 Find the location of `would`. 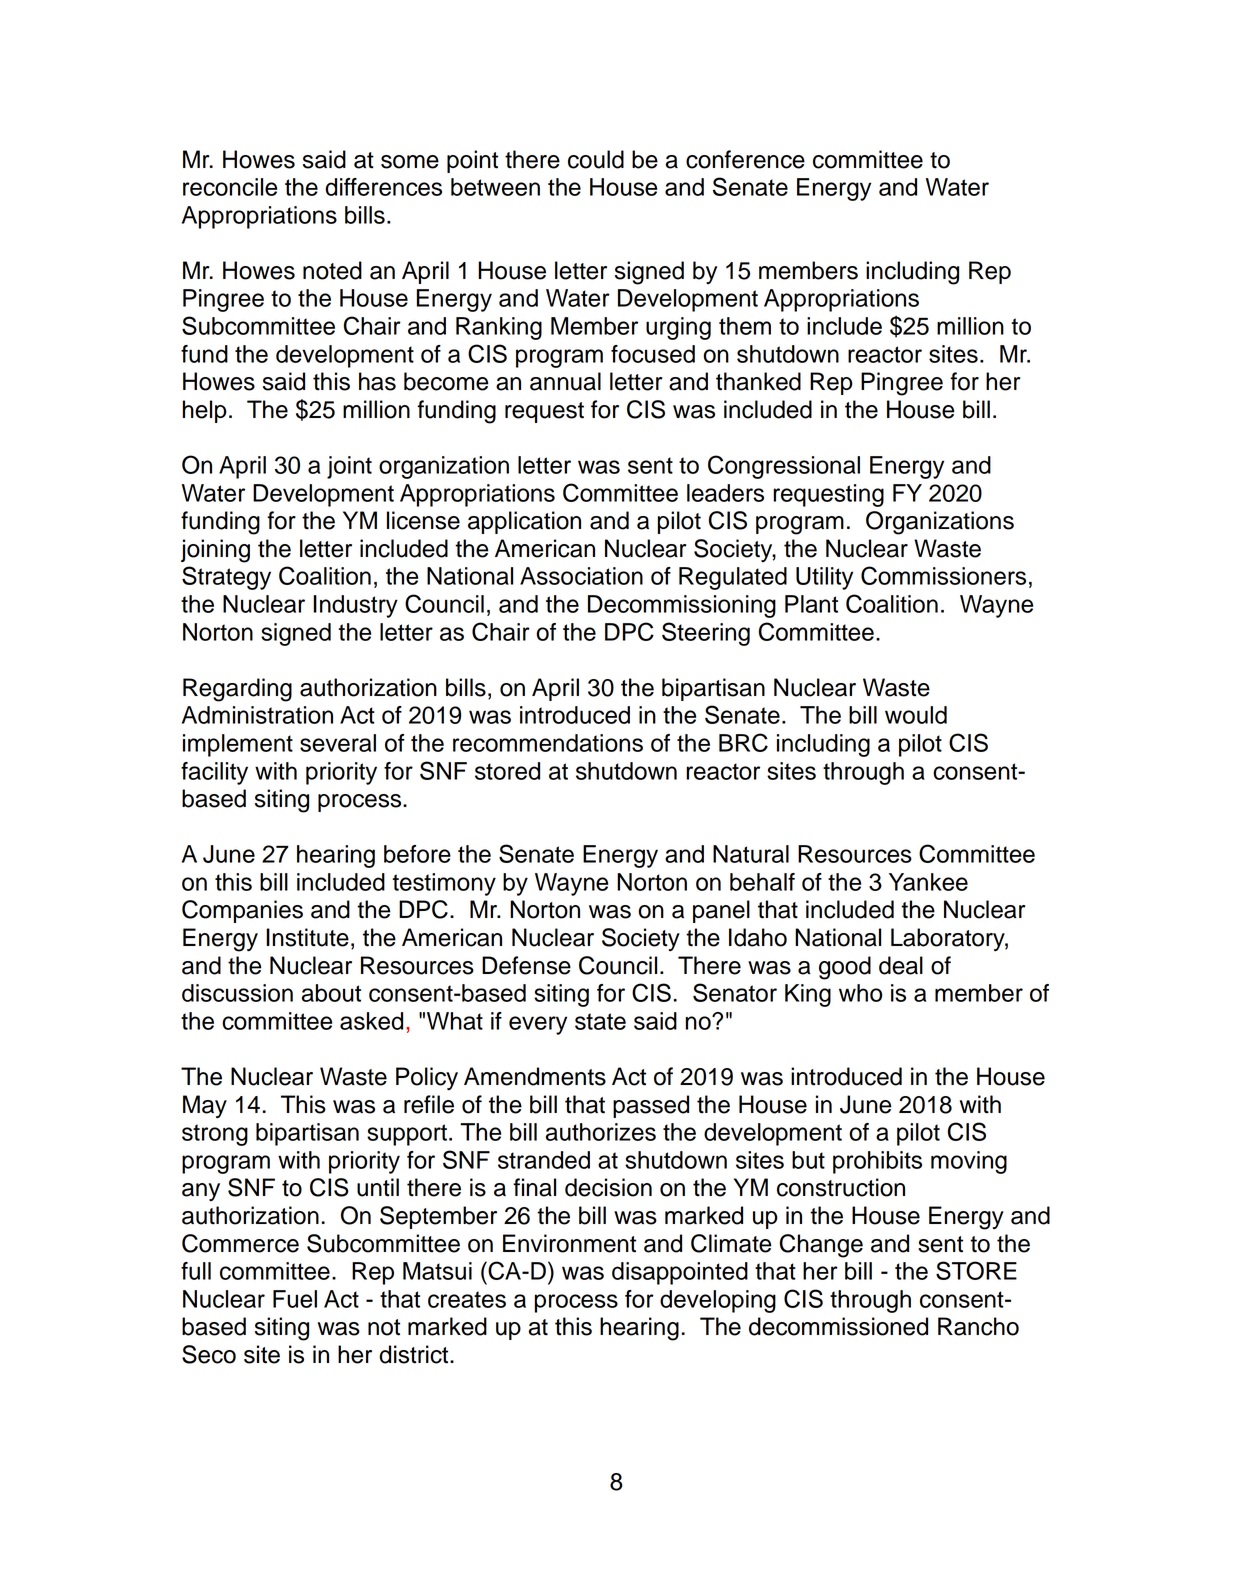

would is located at coordinates (916, 715).
